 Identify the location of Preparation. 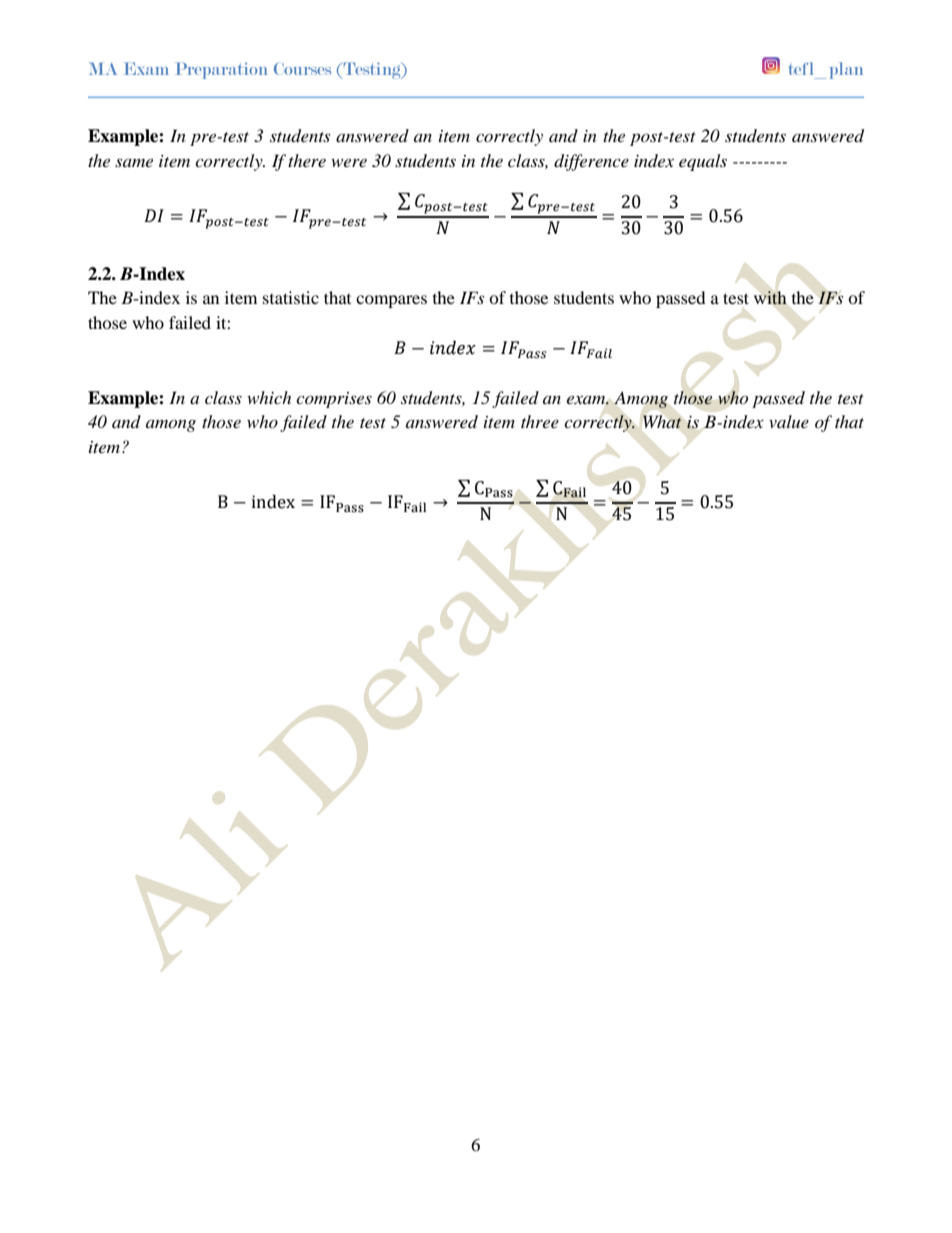
(221, 70).
